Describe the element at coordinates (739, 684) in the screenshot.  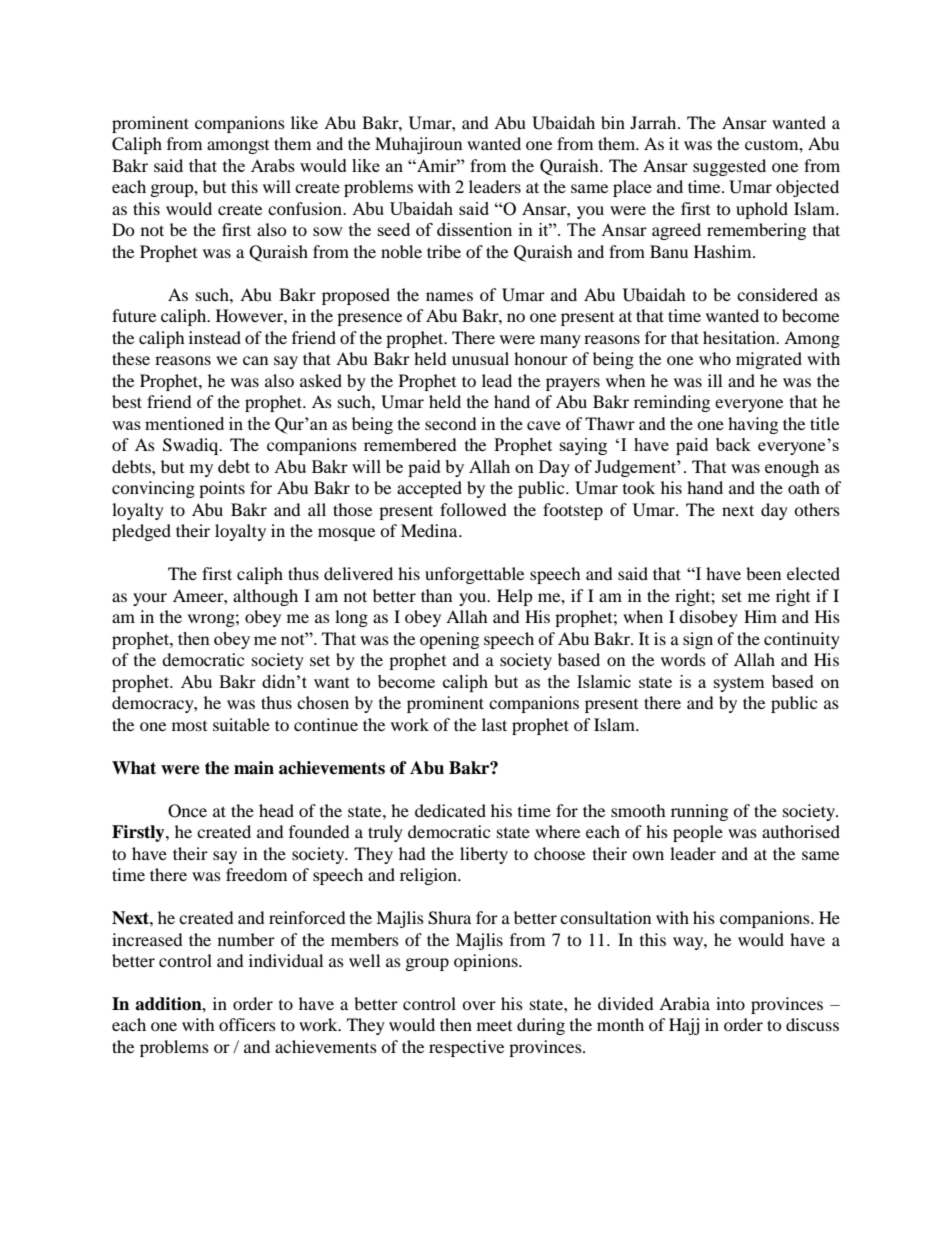
I see `system` at that location.
